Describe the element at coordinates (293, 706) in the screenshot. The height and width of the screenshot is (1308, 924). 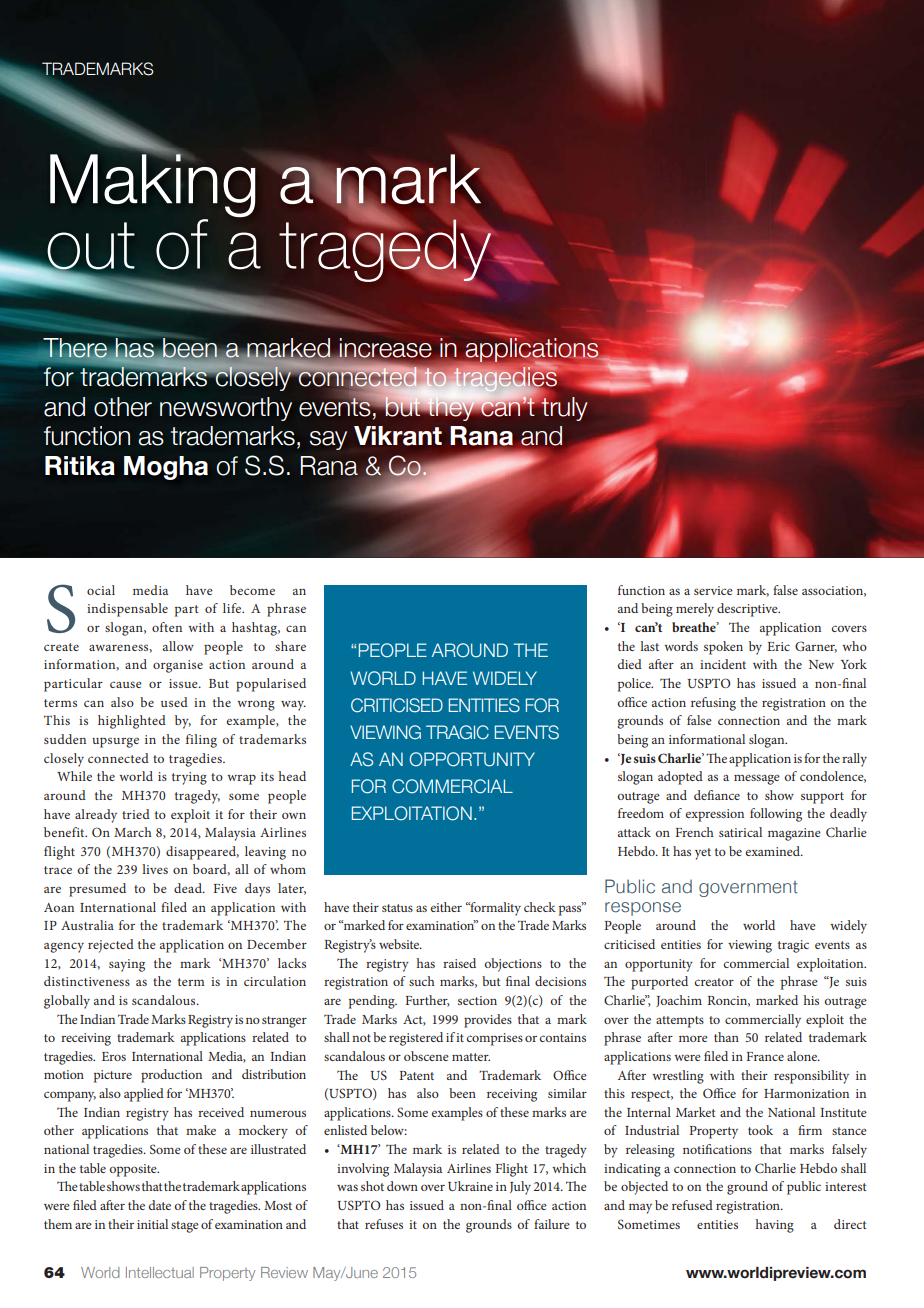
I see `way` at that location.
